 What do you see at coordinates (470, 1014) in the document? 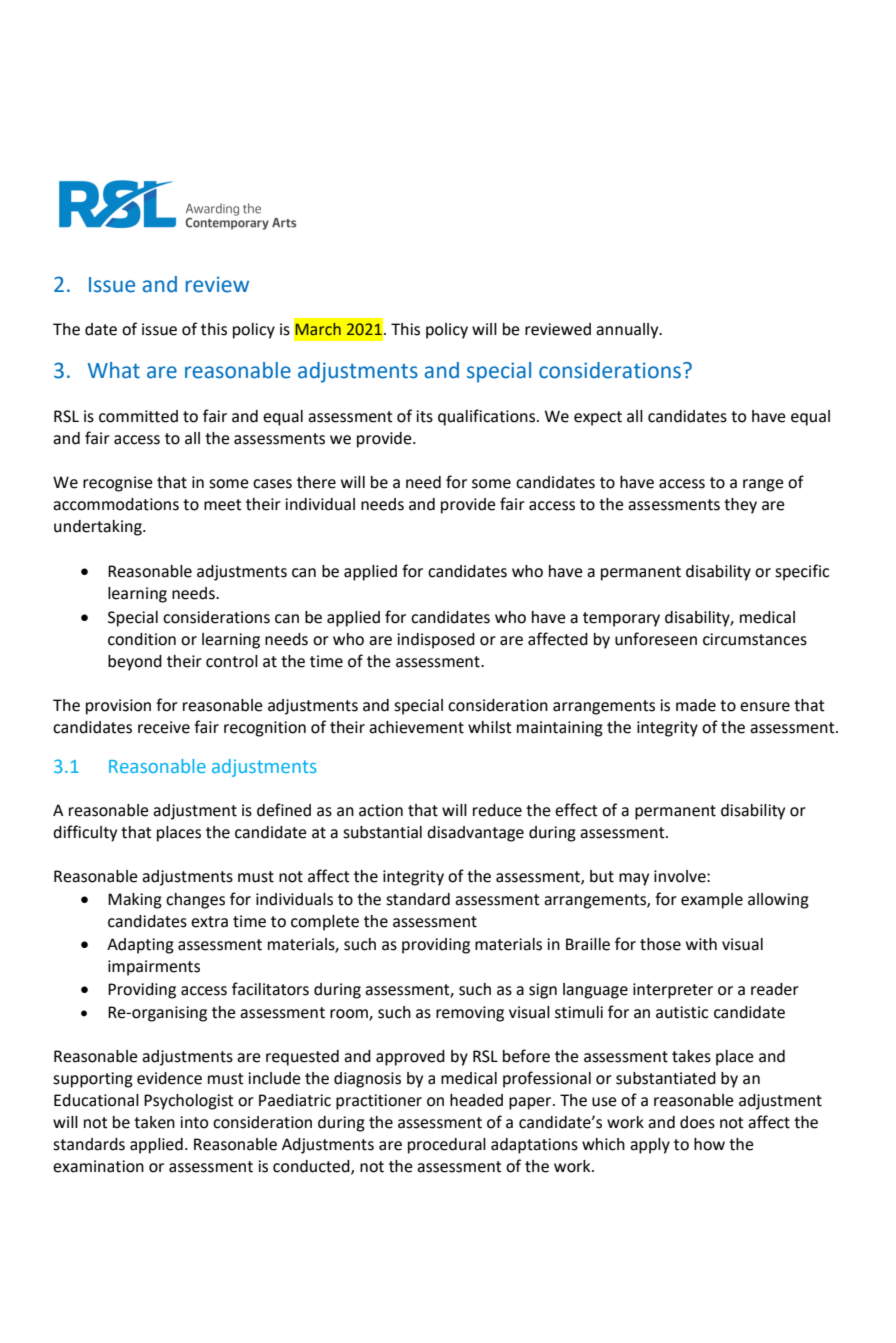
I see `removing` at bounding box center [470, 1014].
